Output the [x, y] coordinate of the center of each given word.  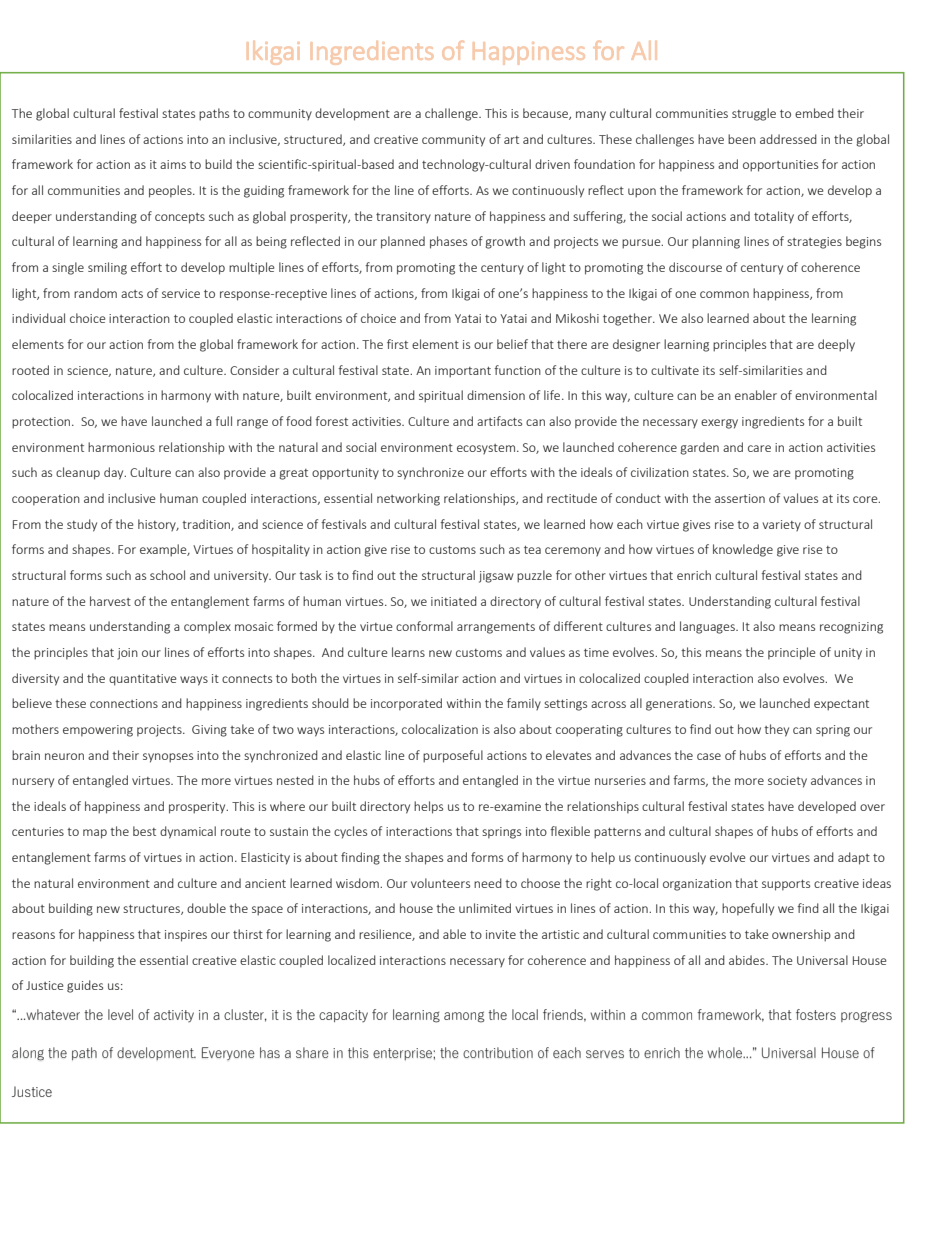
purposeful [453, 756]
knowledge [743, 550]
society [787, 782]
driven [552, 164]
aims [173, 164]
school [167, 575]
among [464, 1017]
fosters [816, 1014]
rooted [30, 370]
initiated [454, 601]
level [120, 1014]
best [144, 831]
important [463, 372]
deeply [836, 345]
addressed [788, 139]
